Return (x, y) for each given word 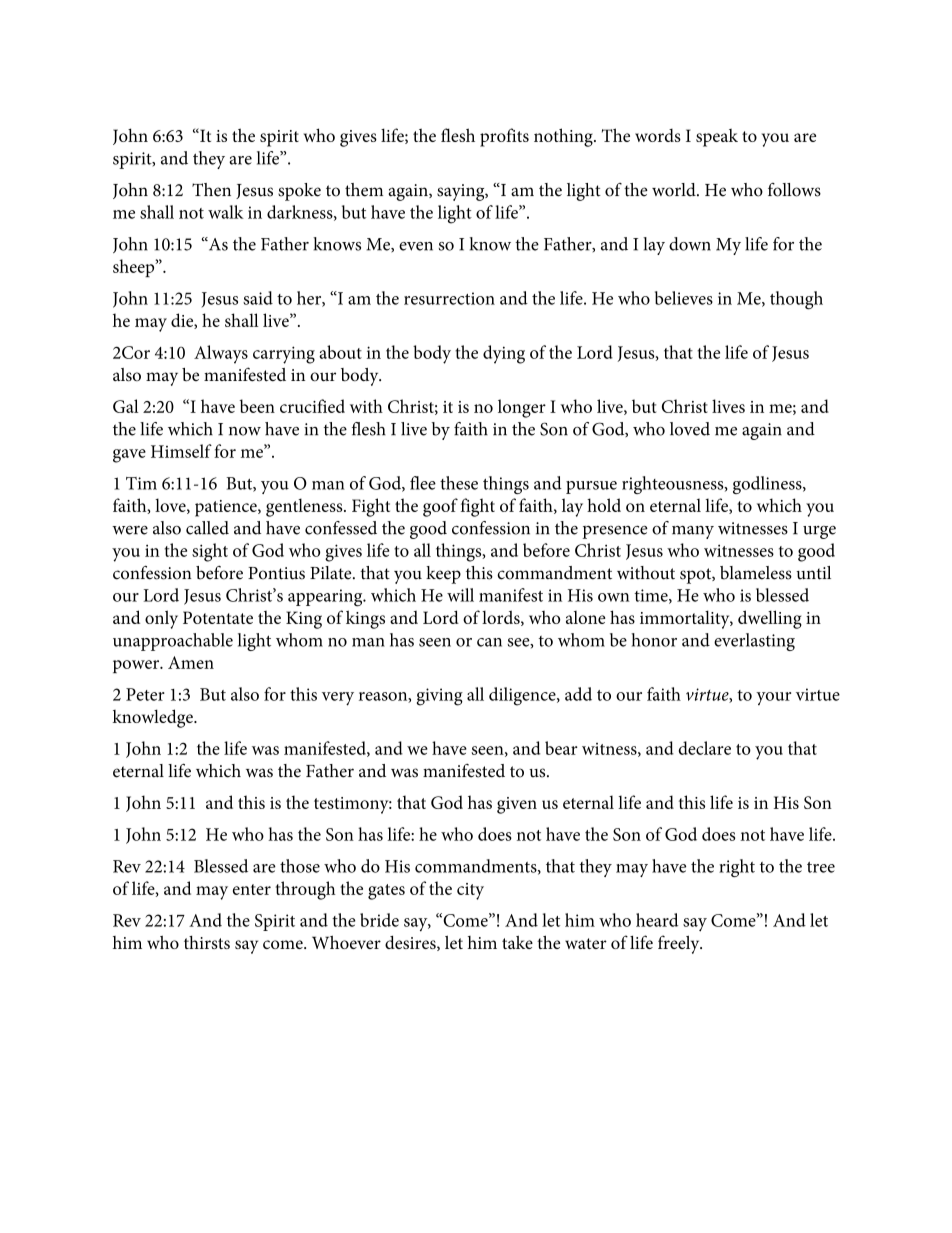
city (470, 891)
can (489, 642)
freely (680, 944)
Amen (191, 662)
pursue (591, 487)
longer (522, 408)
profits (504, 137)
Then (211, 190)
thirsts (207, 942)
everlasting (754, 642)
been (257, 406)
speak (717, 138)
